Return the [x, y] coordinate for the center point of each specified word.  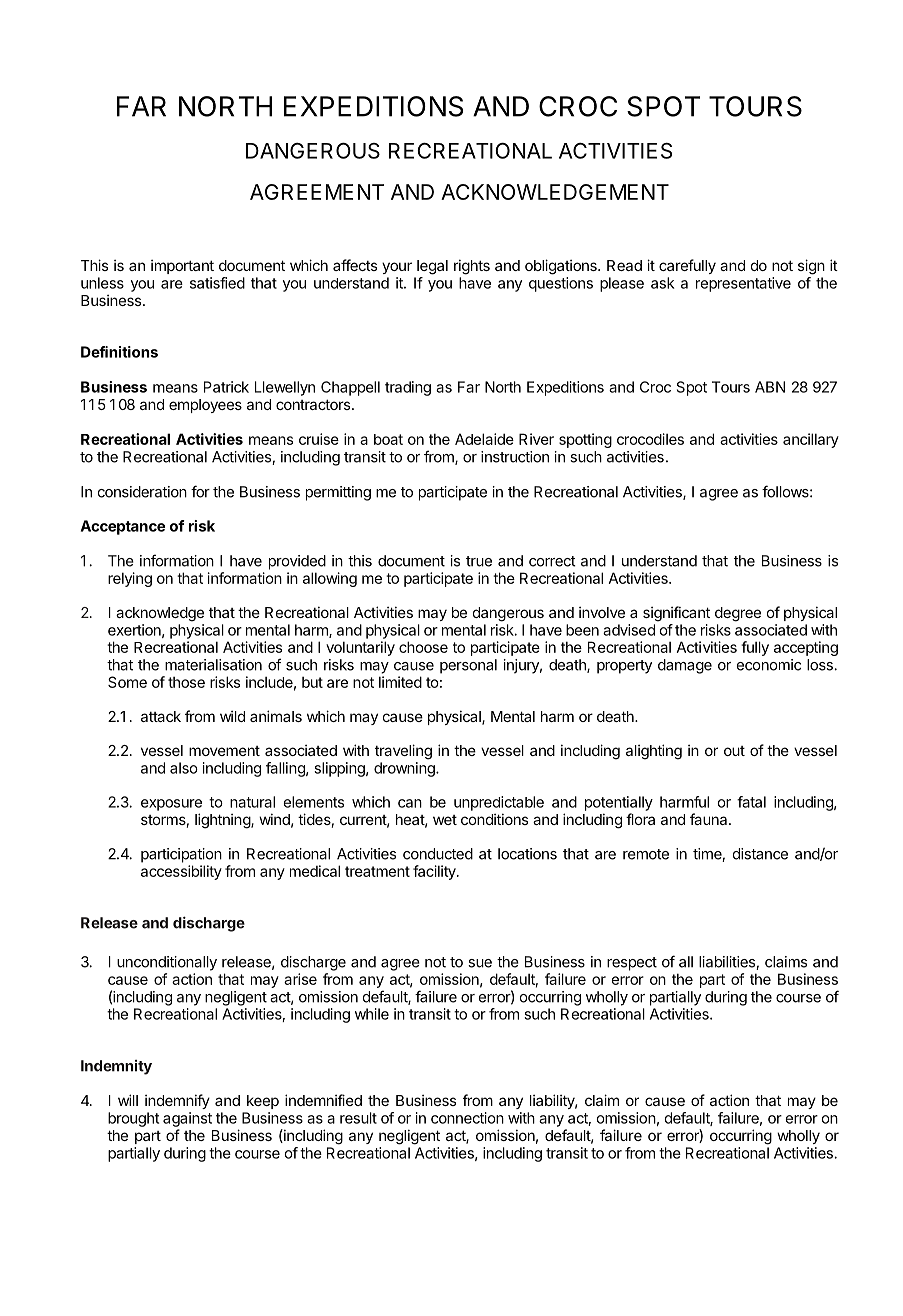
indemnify [177, 1101]
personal [468, 666]
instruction [515, 457]
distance [760, 854]
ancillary [811, 440]
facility [435, 872]
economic [769, 665]
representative [743, 284]
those [186, 682]
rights [472, 267]
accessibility [181, 872]
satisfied [217, 283]
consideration [142, 492]
